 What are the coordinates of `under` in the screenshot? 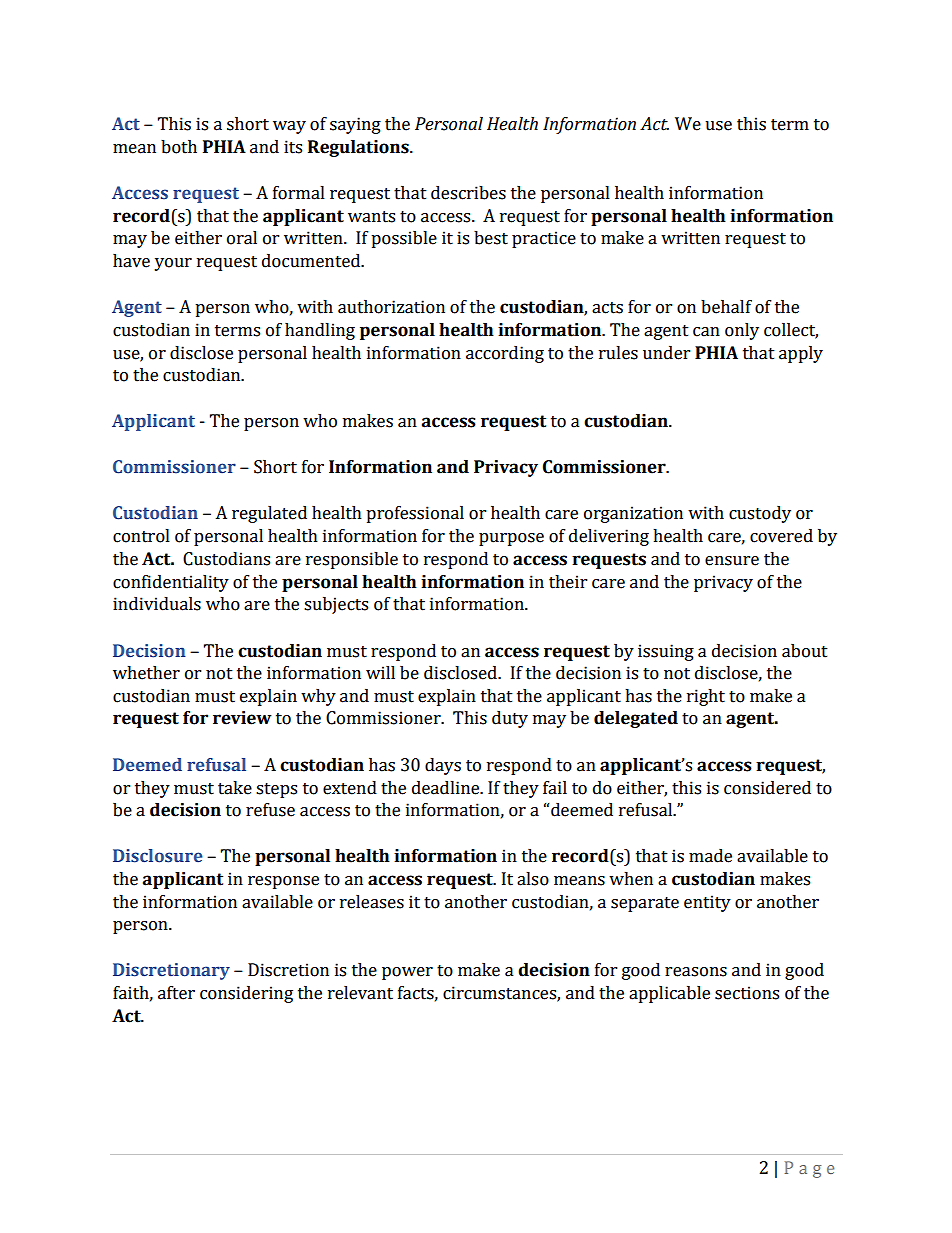 It's located at (666, 353).
